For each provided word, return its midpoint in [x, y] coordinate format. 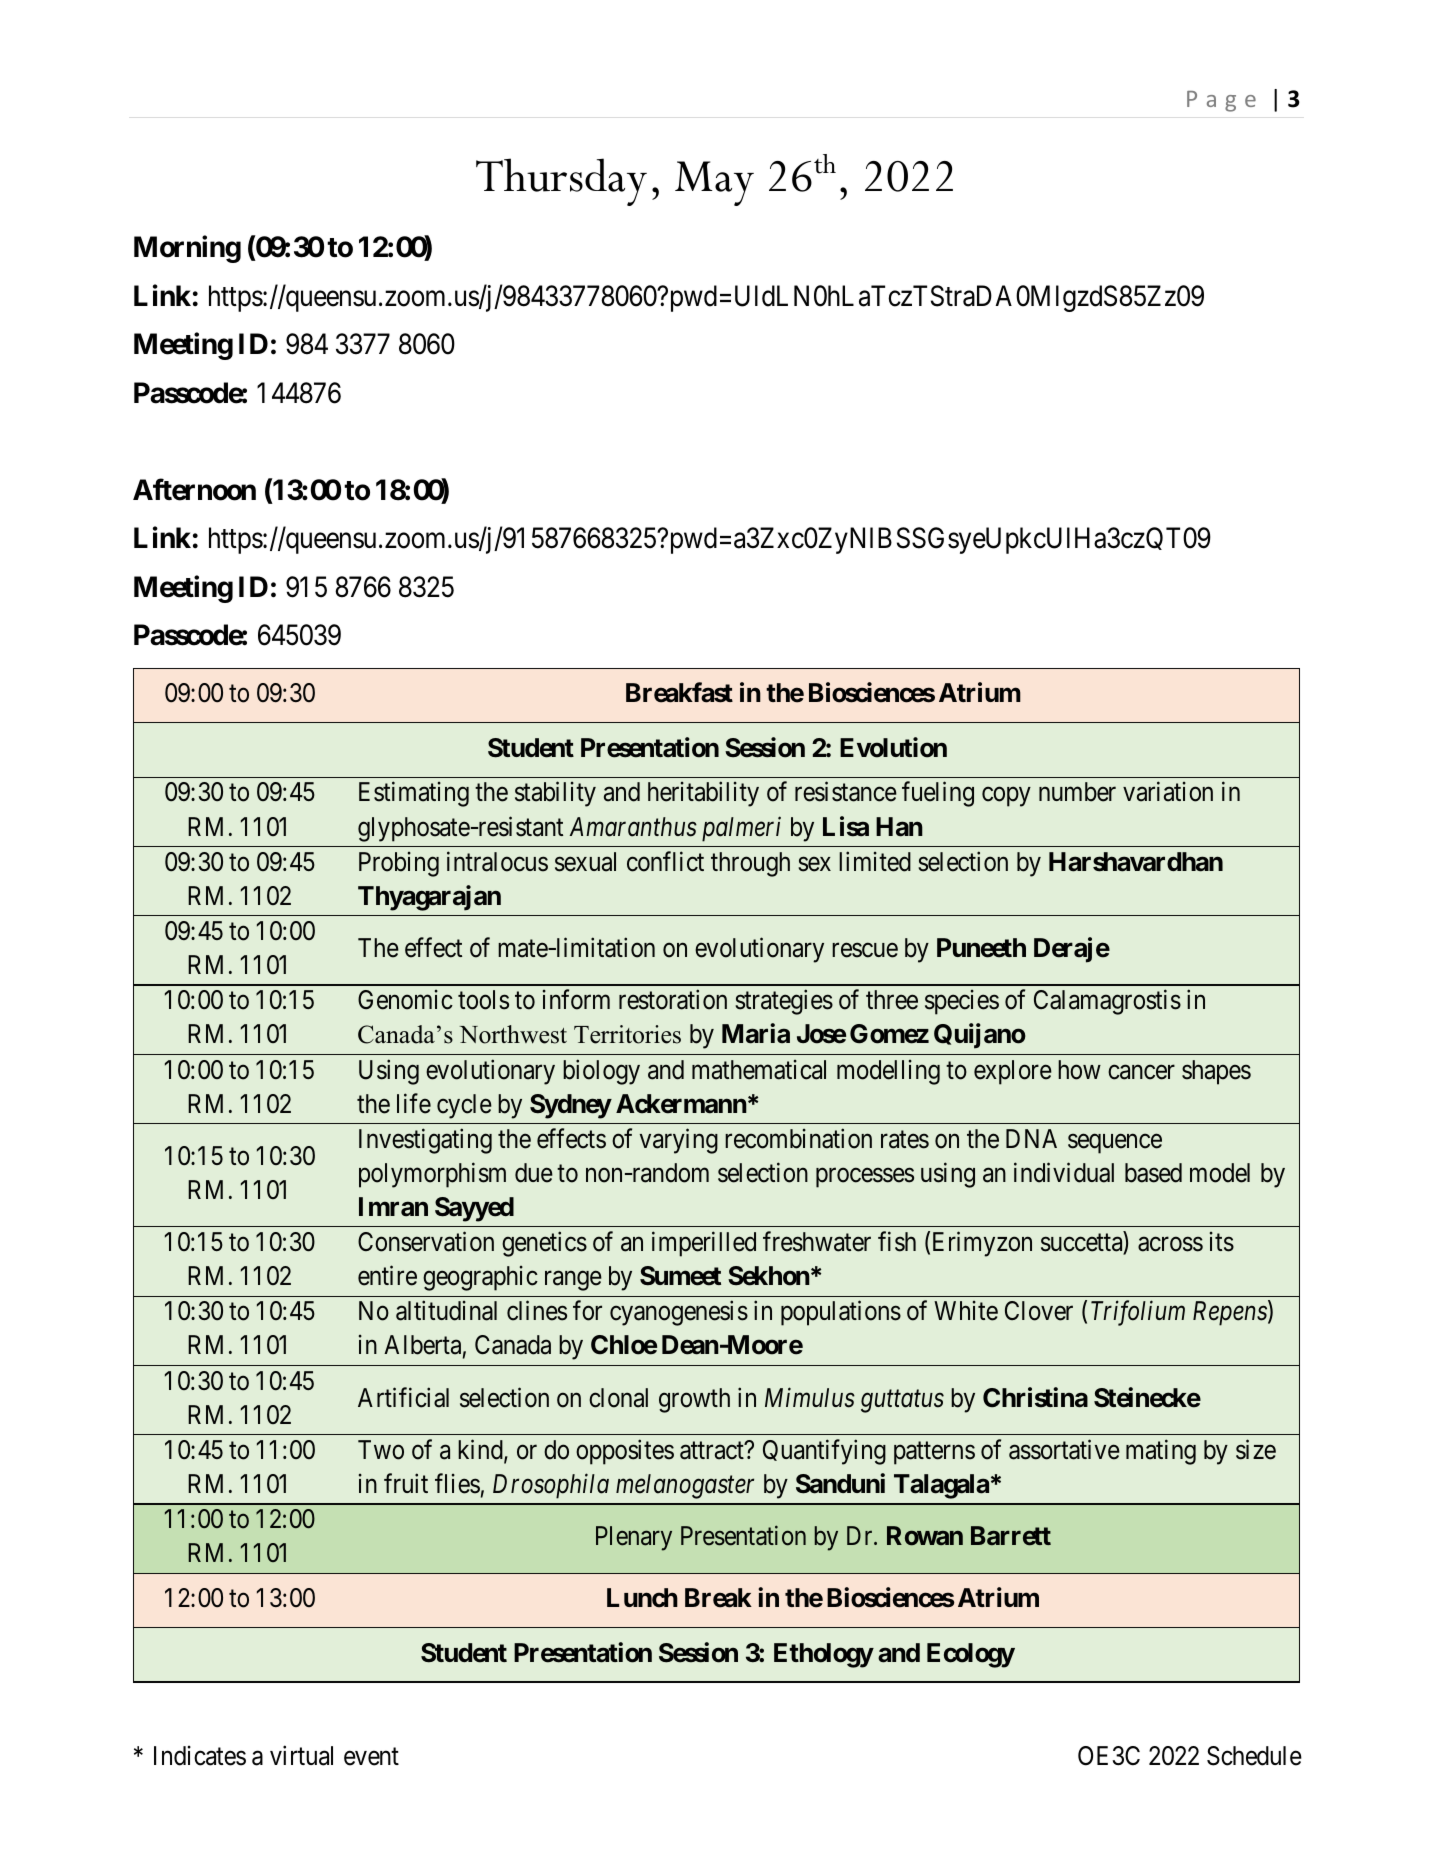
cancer [1141, 1072]
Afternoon [194, 489]
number [1077, 792]
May [714, 183]
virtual [301, 1755]
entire [387, 1275]
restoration [673, 1000]
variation [1168, 792]
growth [694, 1400]
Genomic [405, 1000]
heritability [703, 794]
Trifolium [1138, 1313]
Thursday [561, 182]
